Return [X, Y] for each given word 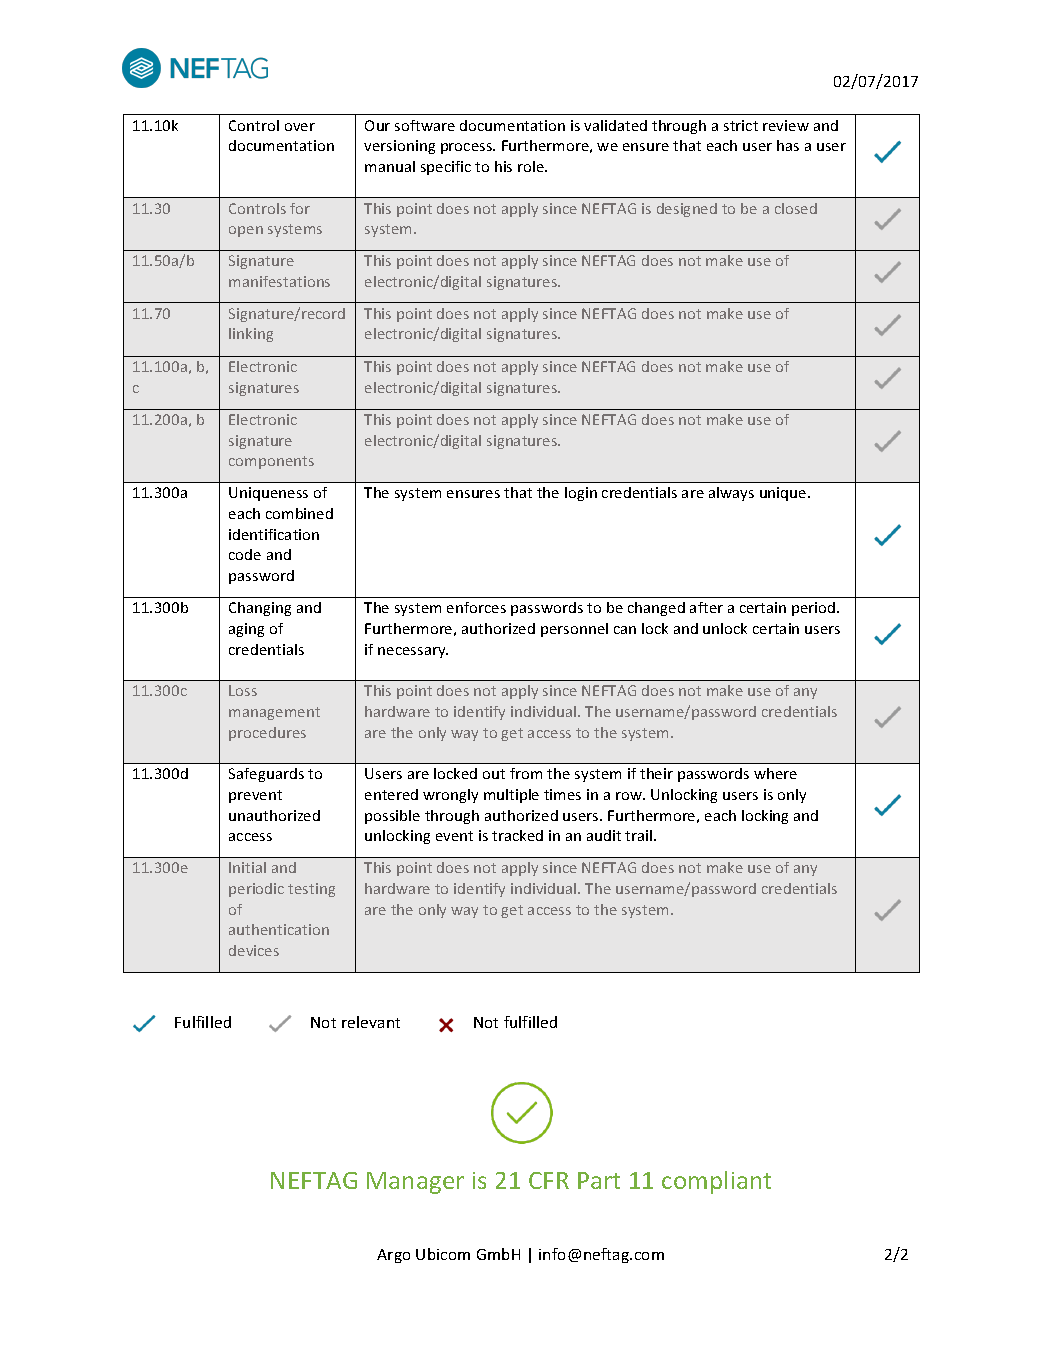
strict [741, 125]
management [274, 713]
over [300, 127]
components [271, 462]
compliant [716, 1182]
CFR [549, 1180]
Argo [393, 1256]
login [581, 494]
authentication [279, 929]
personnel [574, 630]
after [706, 607]
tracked [517, 835]
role [532, 166]
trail [640, 835]
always [731, 494]
